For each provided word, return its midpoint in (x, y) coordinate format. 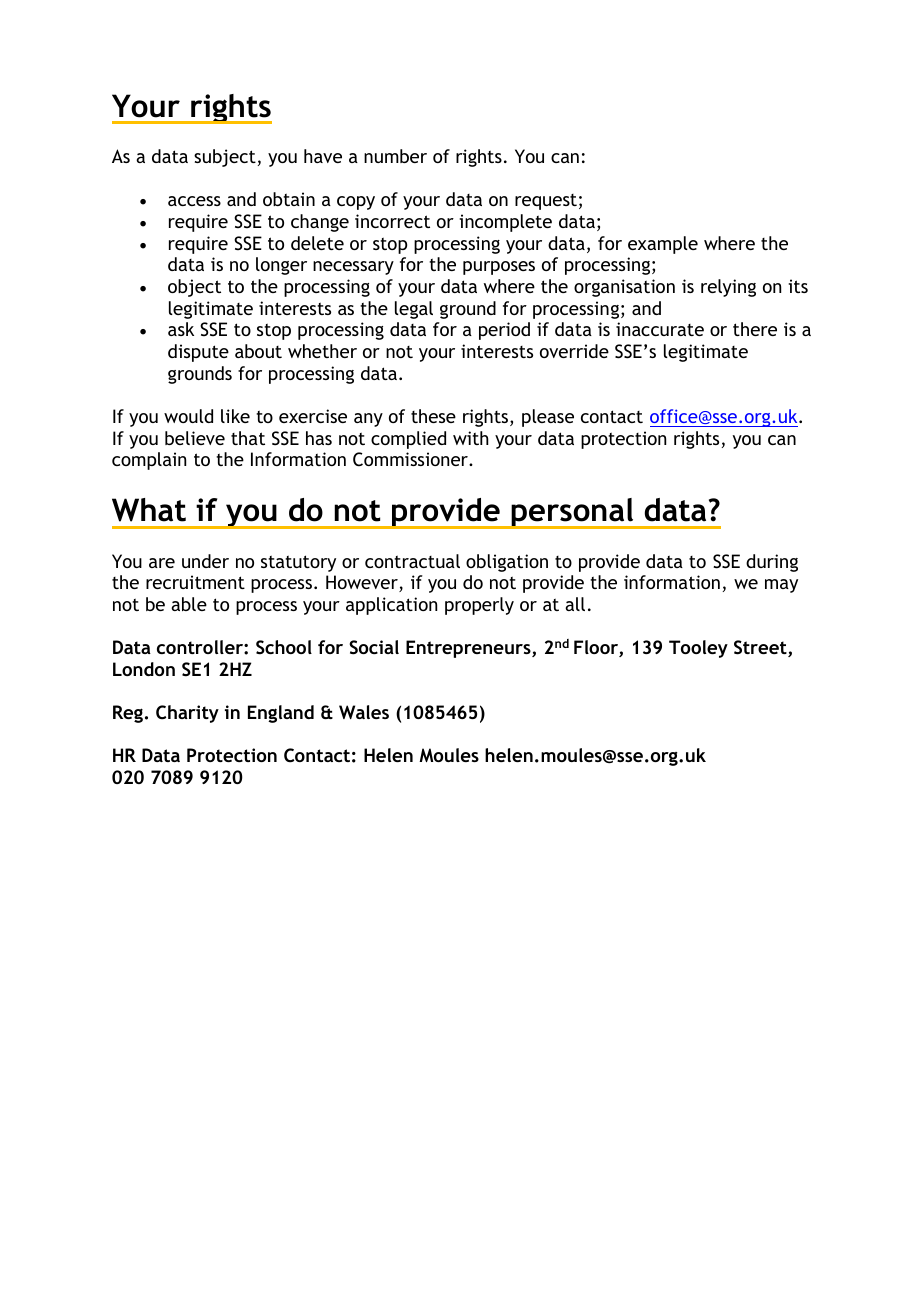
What (149, 510)
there (755, 329)
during (772, 563)
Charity (187, 714)
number (395, 156)
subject (225, 158)
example (663, 245)
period (504, 331)
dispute (198, 353)
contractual (412, 561)
